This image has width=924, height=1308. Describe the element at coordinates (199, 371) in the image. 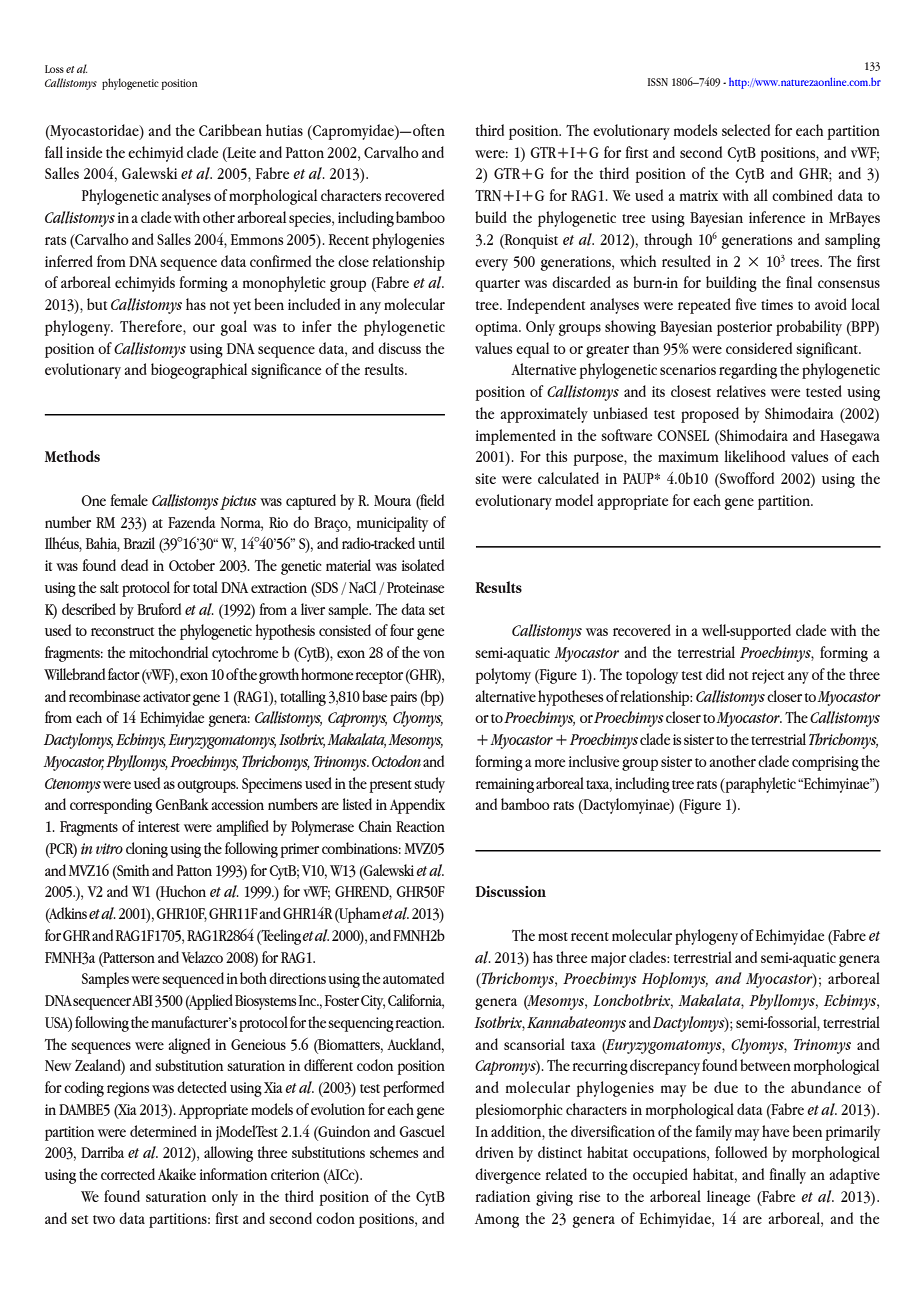

I see `biogeographical` at that location.
